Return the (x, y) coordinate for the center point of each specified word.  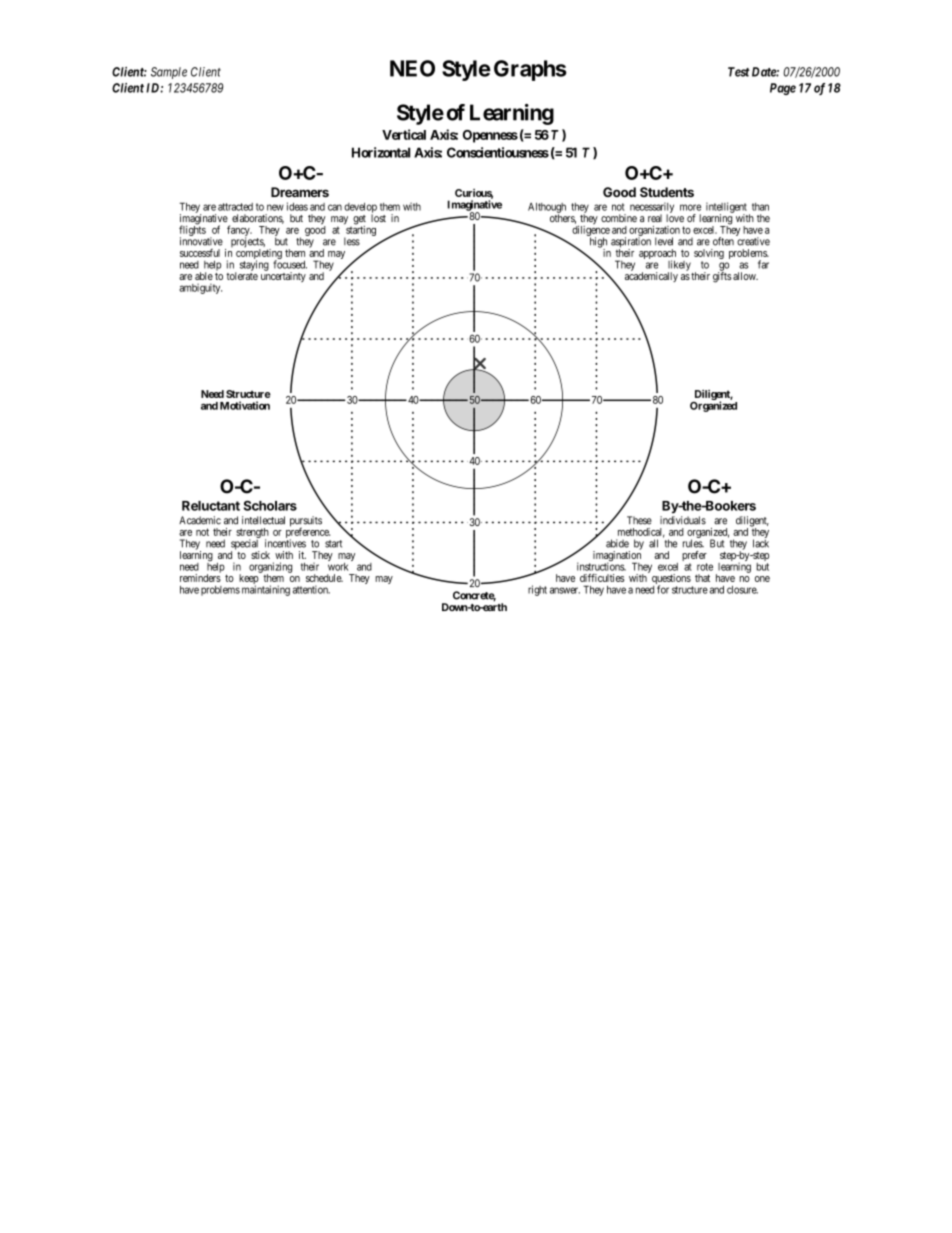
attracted (235, 207)
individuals (683, 520)
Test (738, 72)
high (598, 243)
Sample (169, 73)
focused (290, 264)
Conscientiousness (498, 152)
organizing (270, 568)
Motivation (245, 405)
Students (667, 192)
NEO (412, 68)
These (639, 520)
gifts (722, 276)
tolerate (242, 275)
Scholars (270, 505)
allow (744, 276)
